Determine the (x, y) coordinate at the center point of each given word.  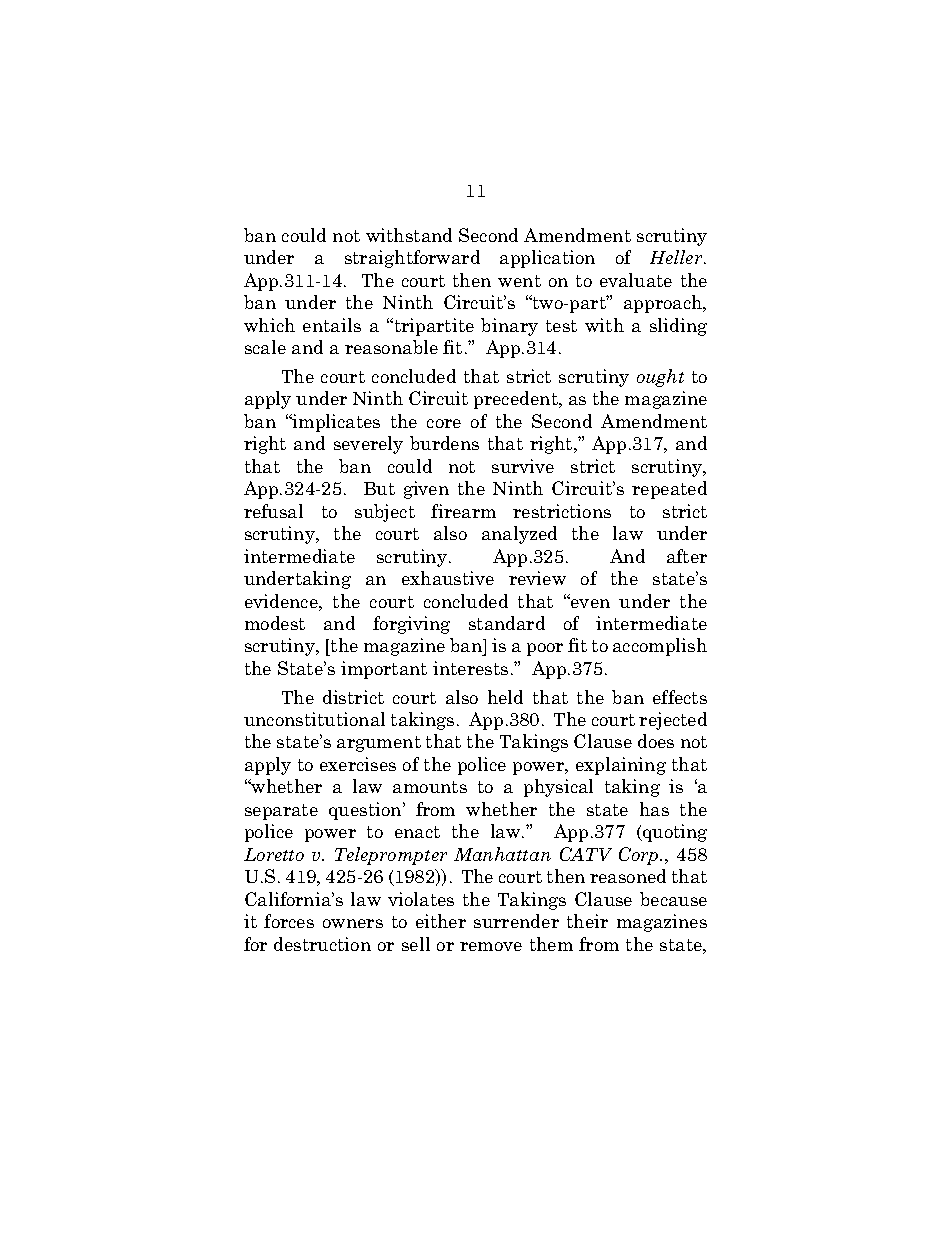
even (589, 602)
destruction (322, 944)
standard (507, 623)
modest (275, 623)
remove (491, 946)
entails (332, 325)
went (519, 281)
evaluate (636, 280)
